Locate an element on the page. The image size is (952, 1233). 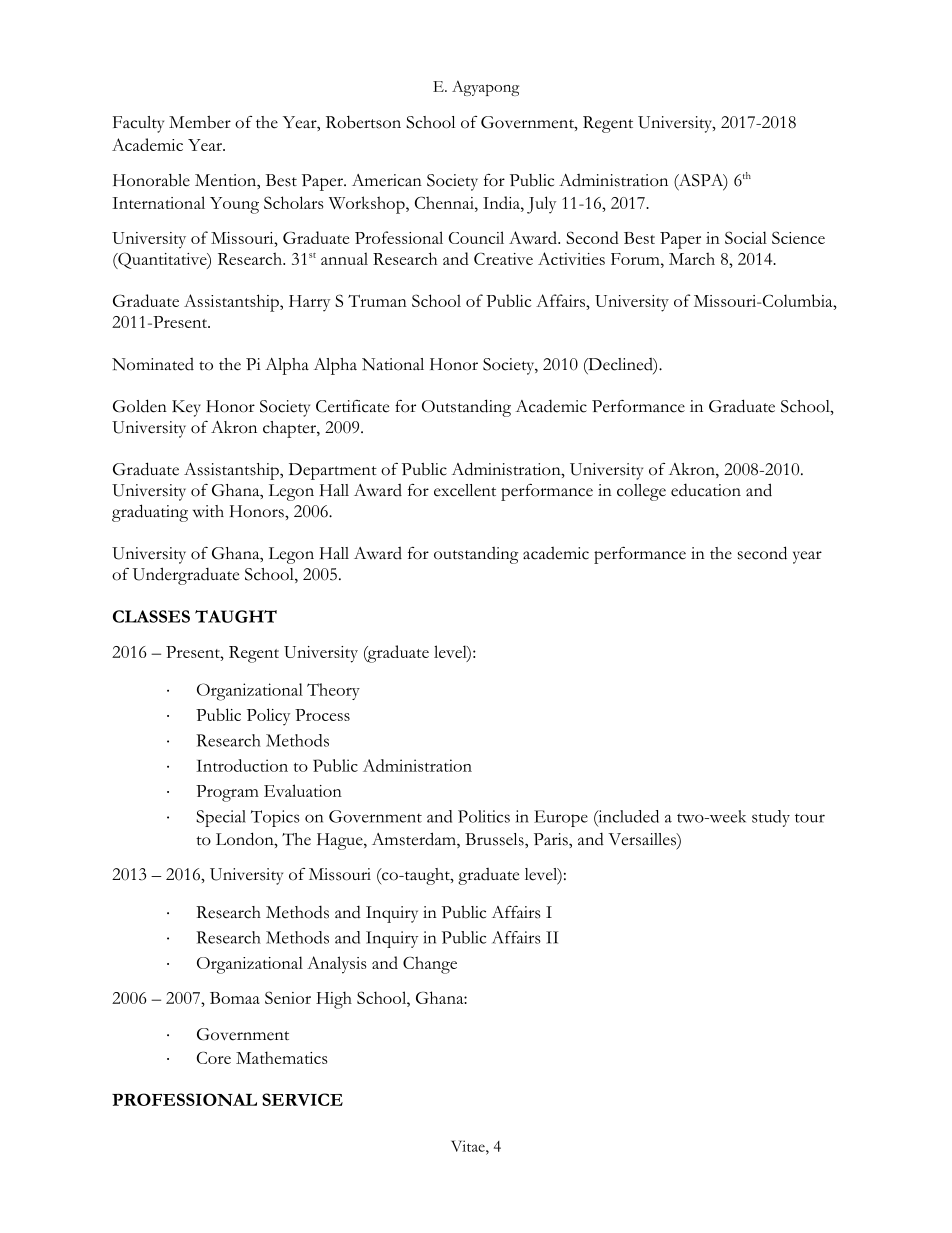
Vitae is located at coordinates (469, 1146).
